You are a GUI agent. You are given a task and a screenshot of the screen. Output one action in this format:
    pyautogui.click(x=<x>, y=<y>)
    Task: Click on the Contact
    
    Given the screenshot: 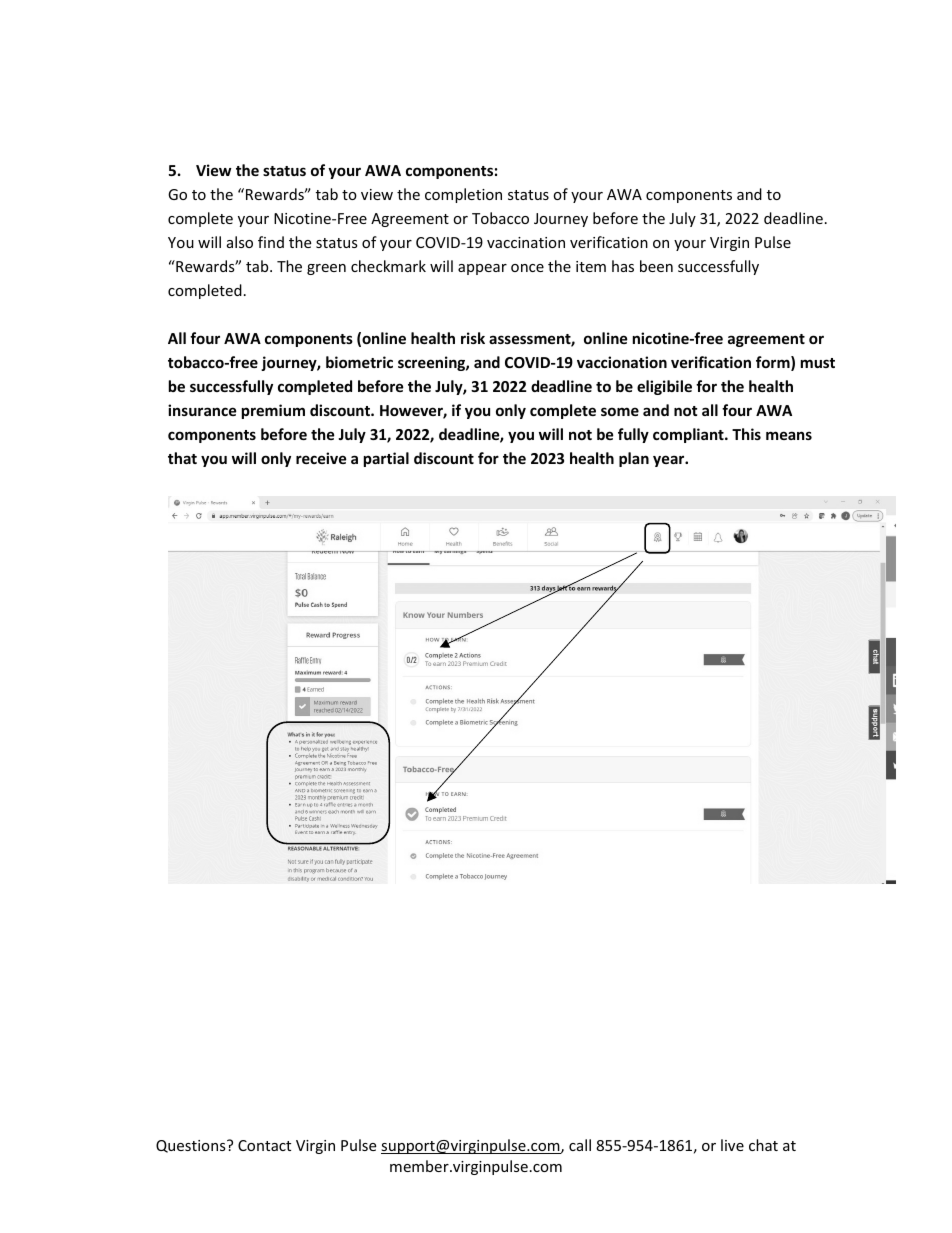 What is the action you would take?
    pyautogui.click(x=264, y=1145)
